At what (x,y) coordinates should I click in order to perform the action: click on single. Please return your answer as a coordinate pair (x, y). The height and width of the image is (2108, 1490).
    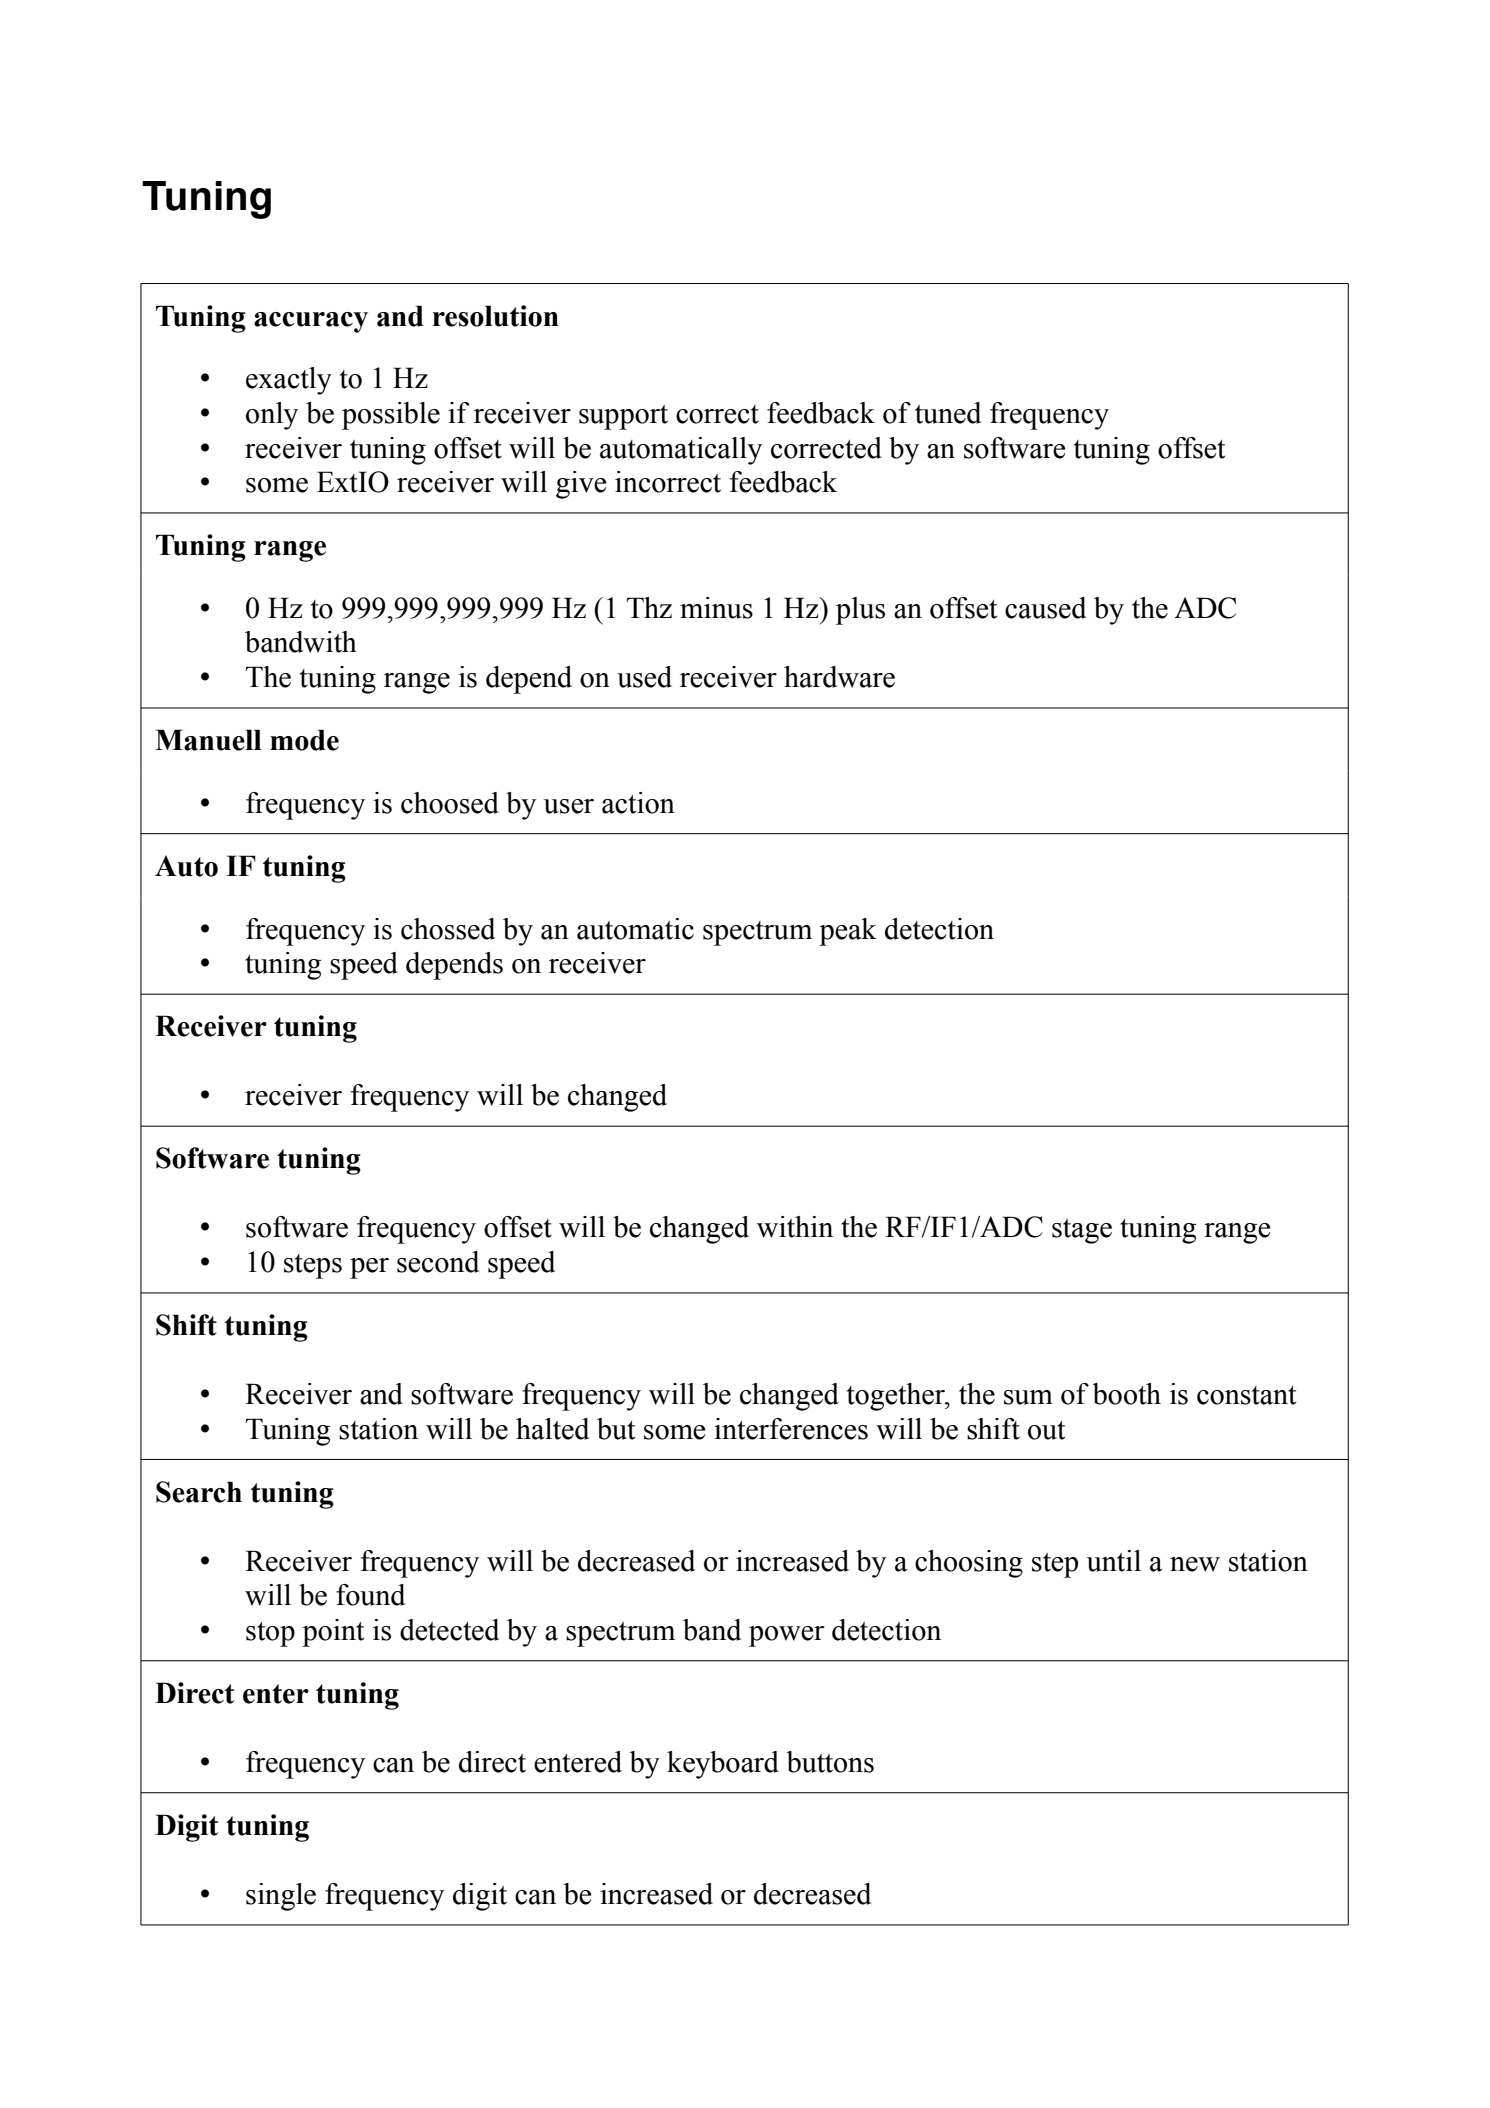
    Looking at the image, I should click on (281, 1897).
